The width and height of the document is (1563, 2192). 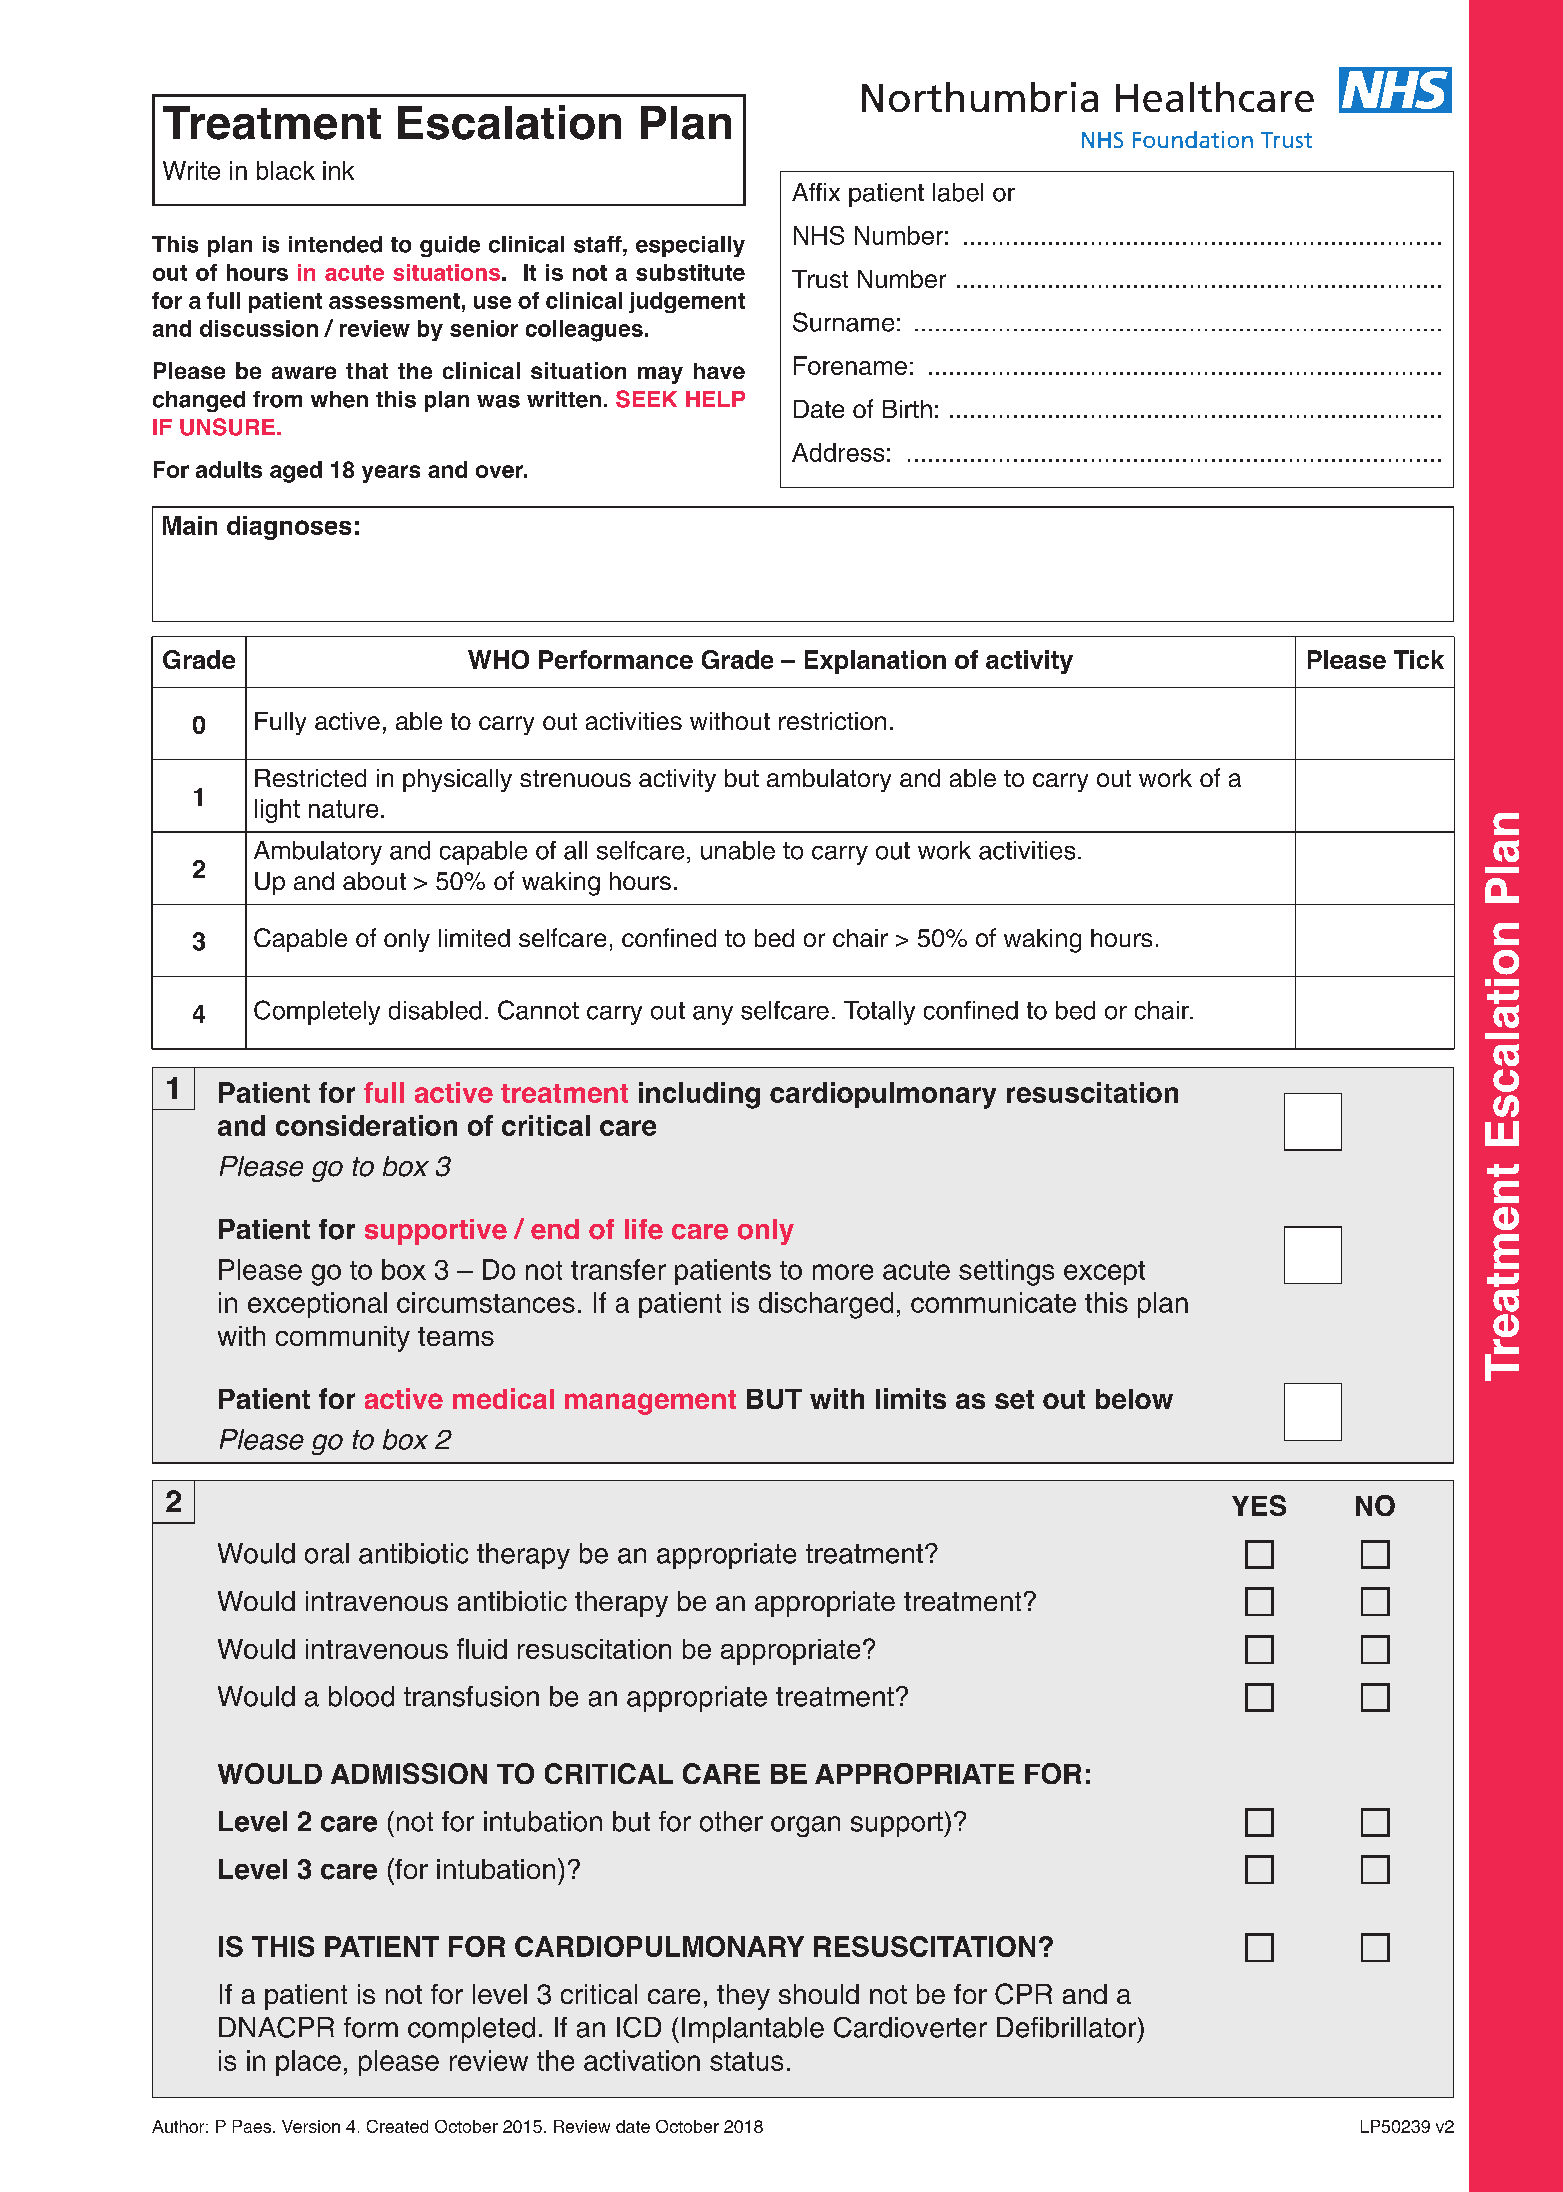 I want to click on Defibrillator, so click(x=1068, y=2027).
